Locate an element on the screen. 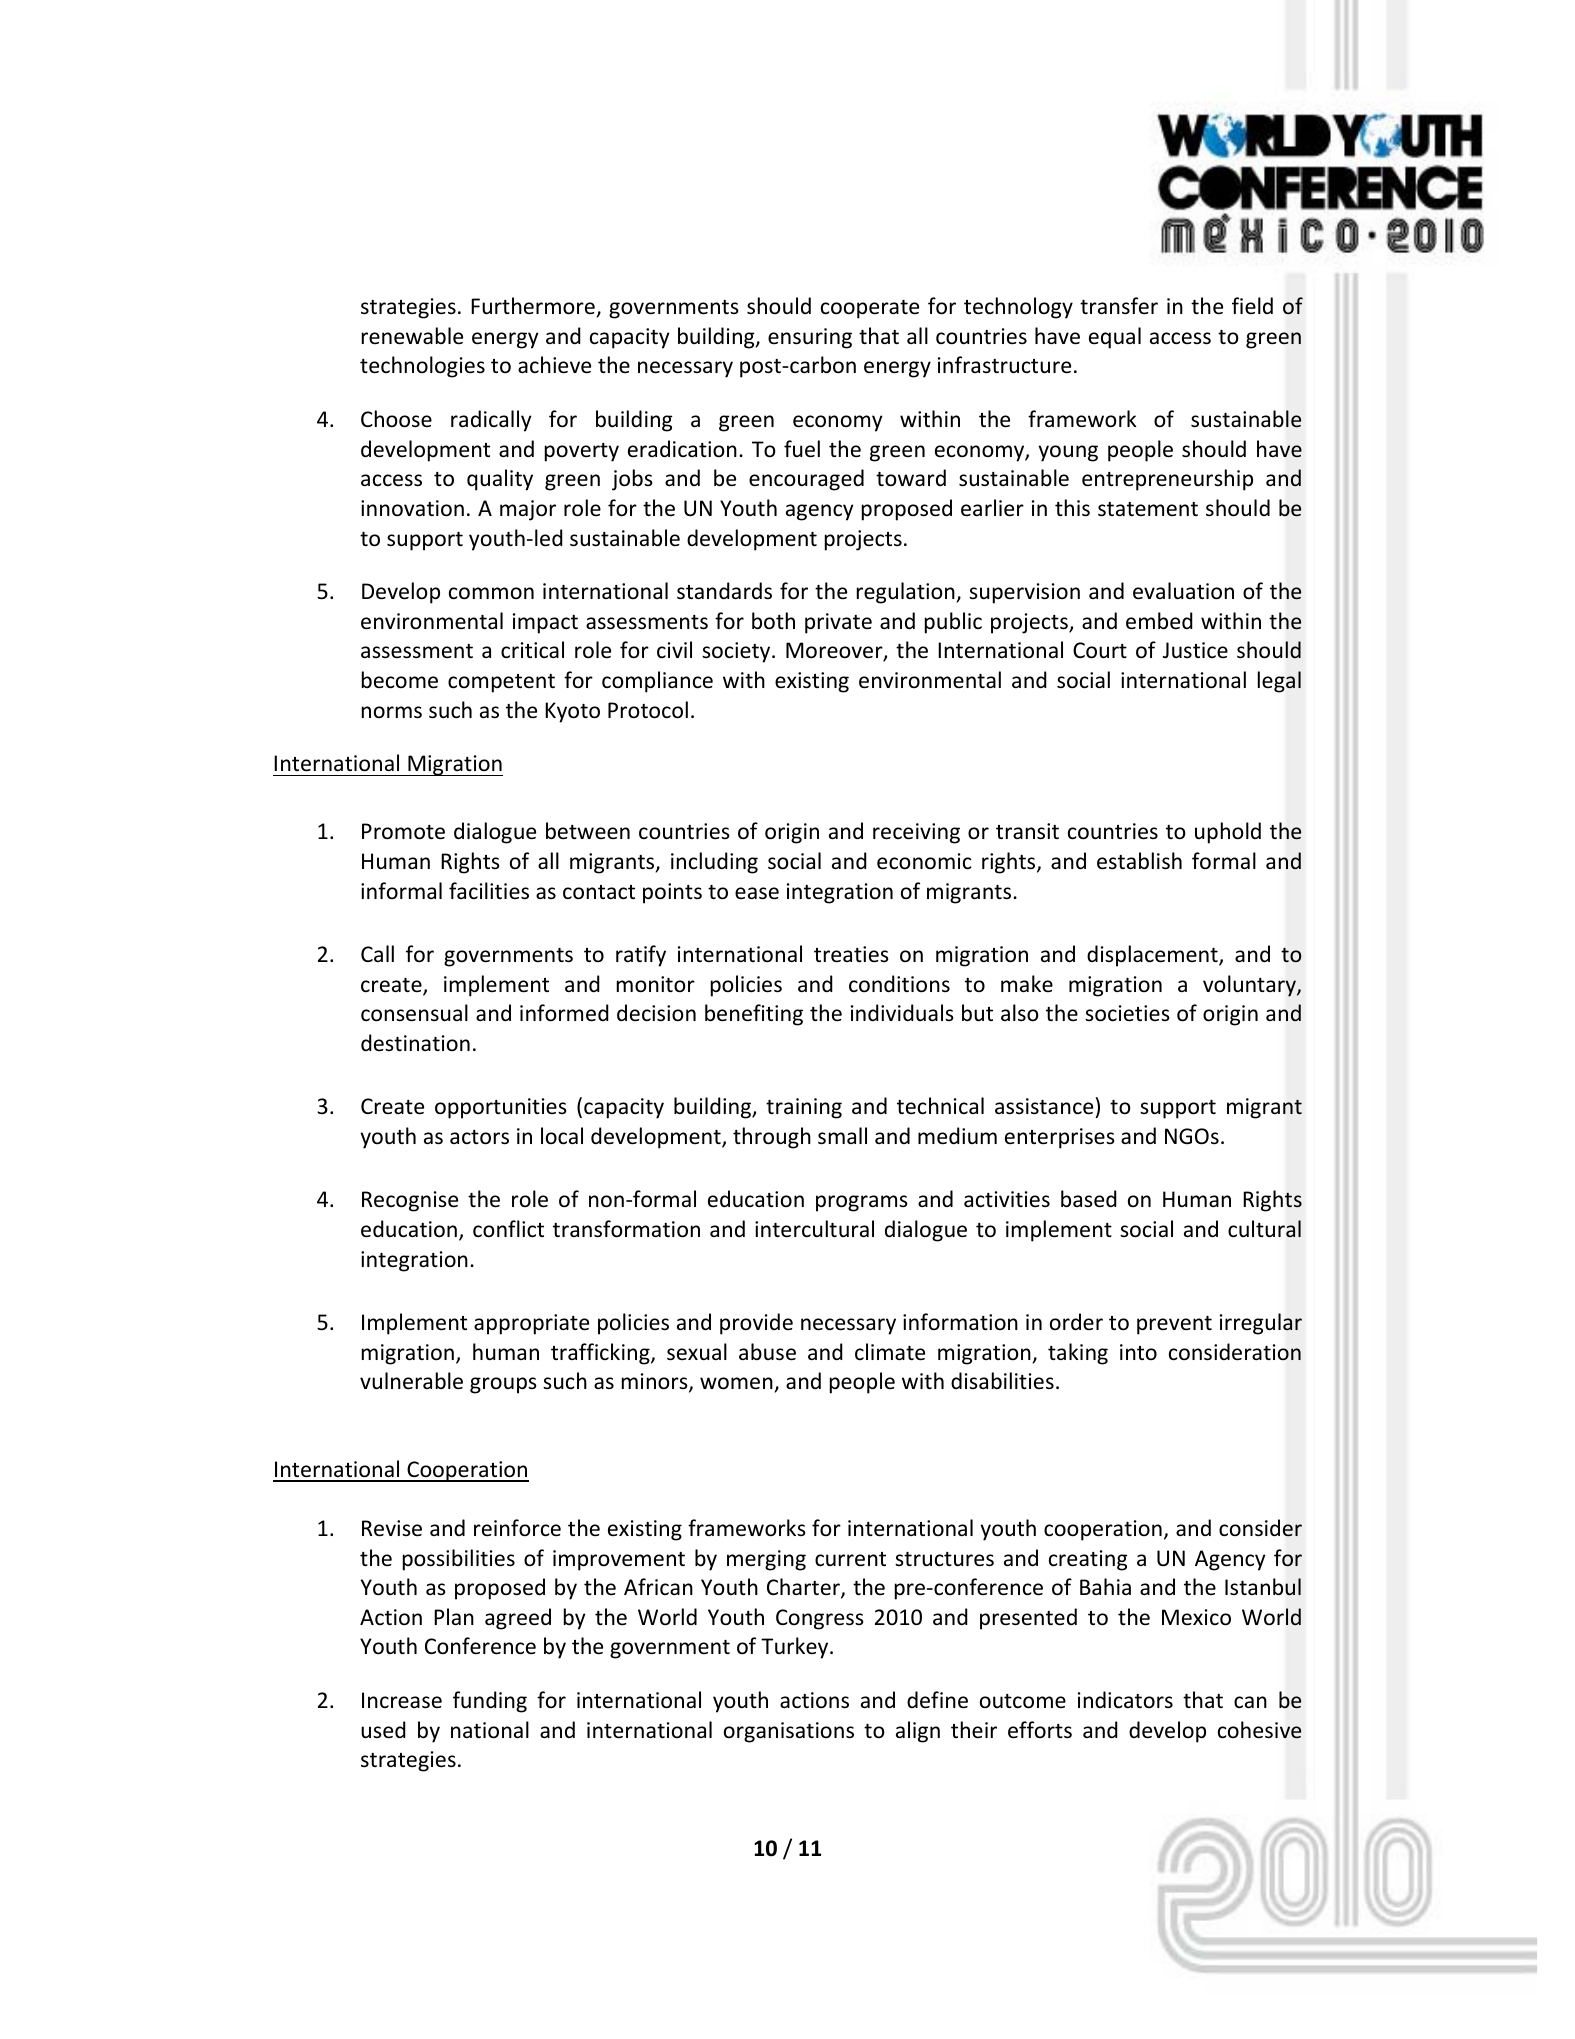 This screenshot has height=2039, width=1575. equal is located at coordinates (1115, 338).
